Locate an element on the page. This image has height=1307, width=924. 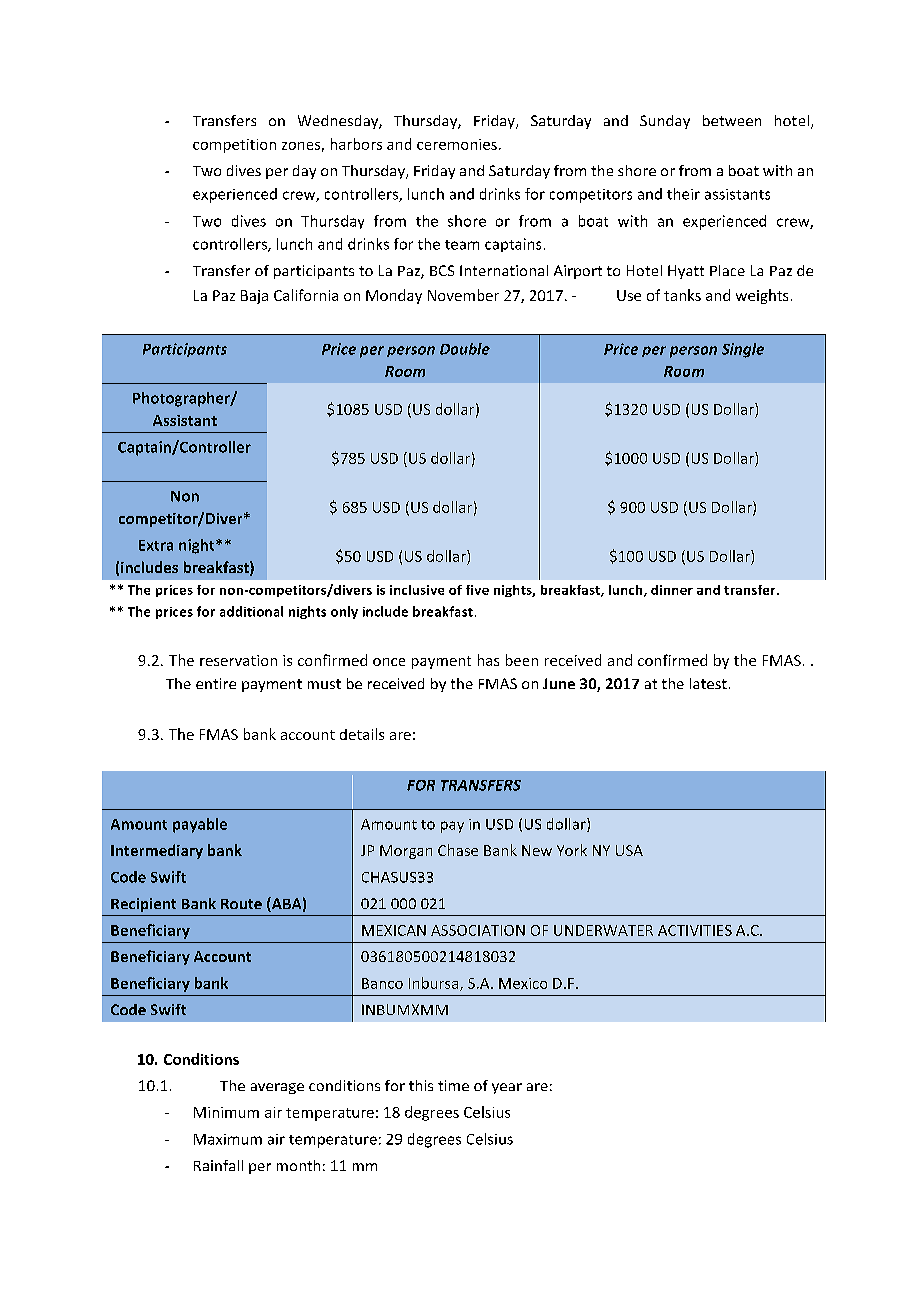
Sunday is located at coordinates (665, 122).
